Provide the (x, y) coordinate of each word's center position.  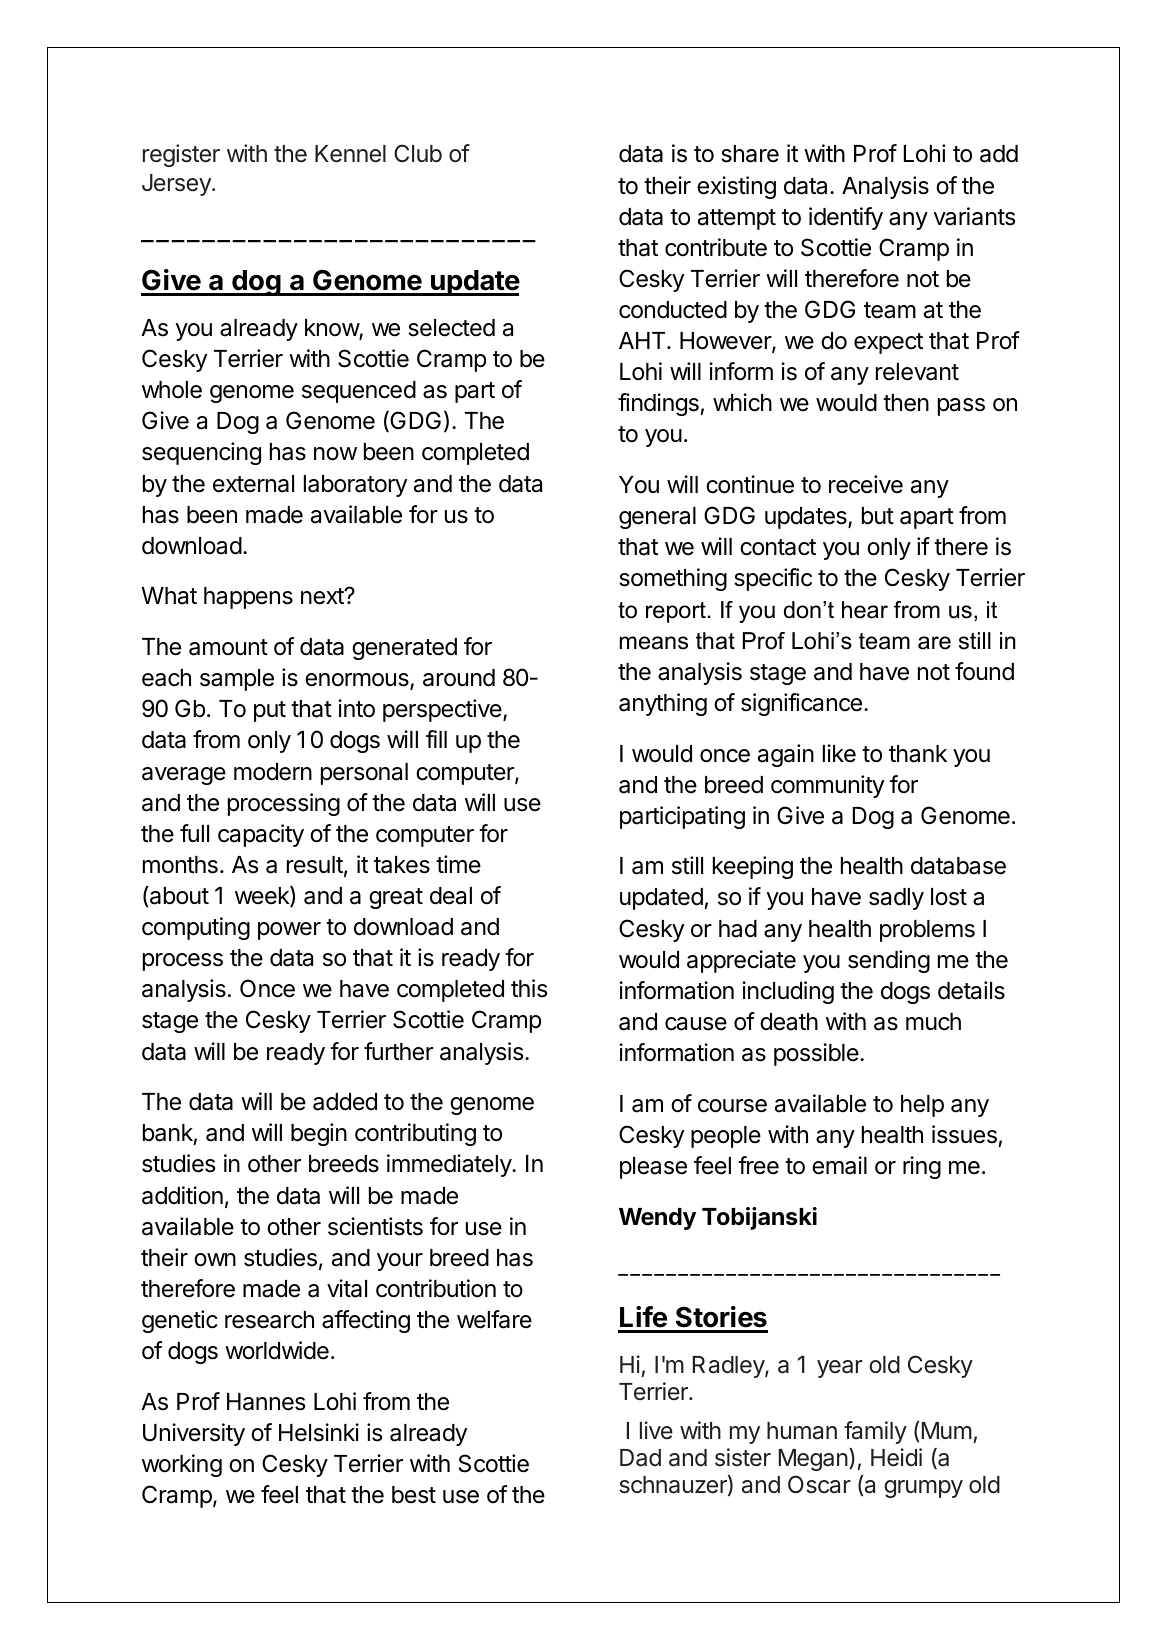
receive (866, 484)
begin (319, 1134)
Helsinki (319, 1432)
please (653, 1168)
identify (846, 218)
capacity (261, 835)
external (253, 484)
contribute (716, 247)
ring (922, 1167)
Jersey (177, 185)
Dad (640, 1458)
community (827, 786)
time (458, 864)
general (657, 518)
